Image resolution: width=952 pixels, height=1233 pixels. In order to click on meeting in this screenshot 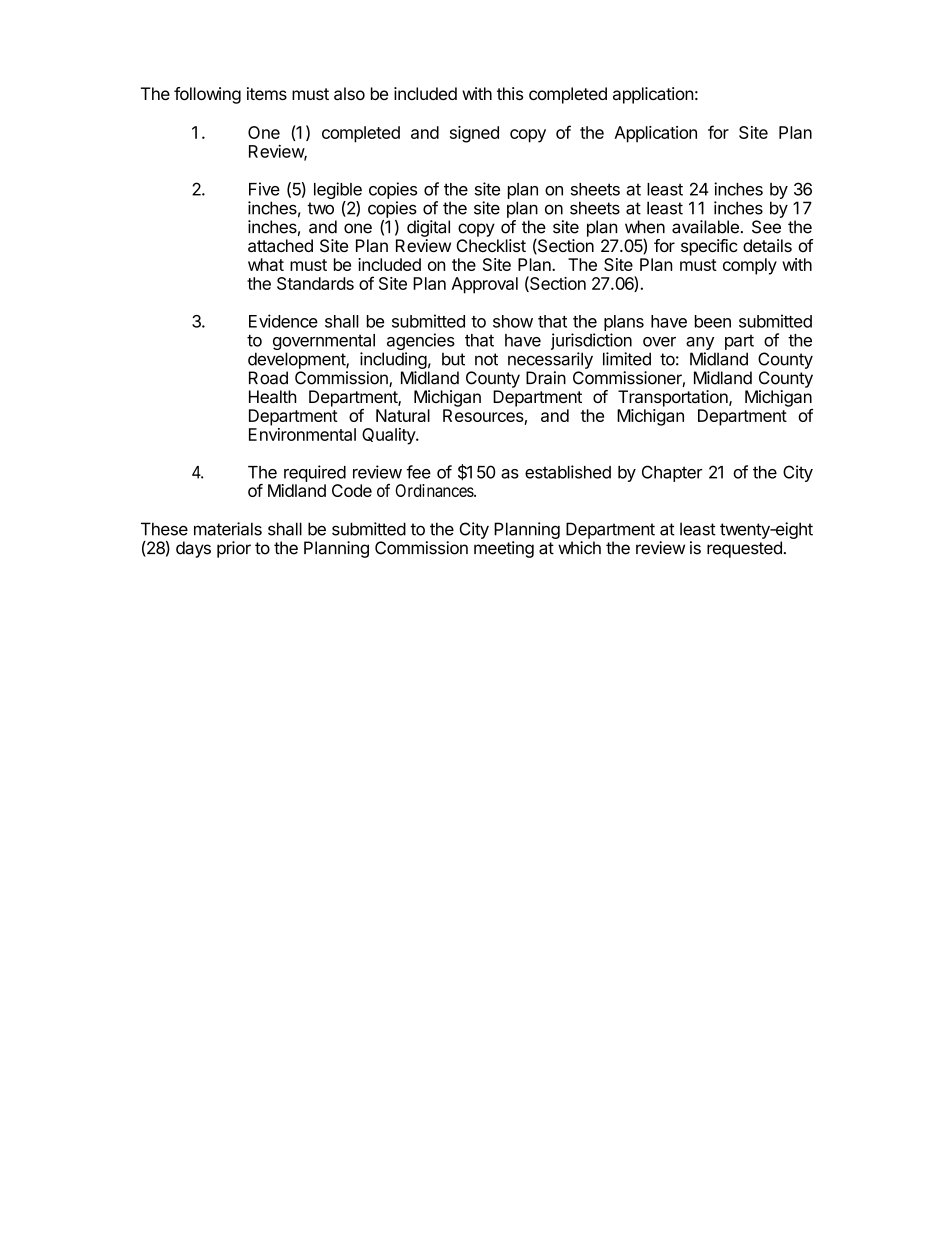, I will do `click(504, 549)`.
